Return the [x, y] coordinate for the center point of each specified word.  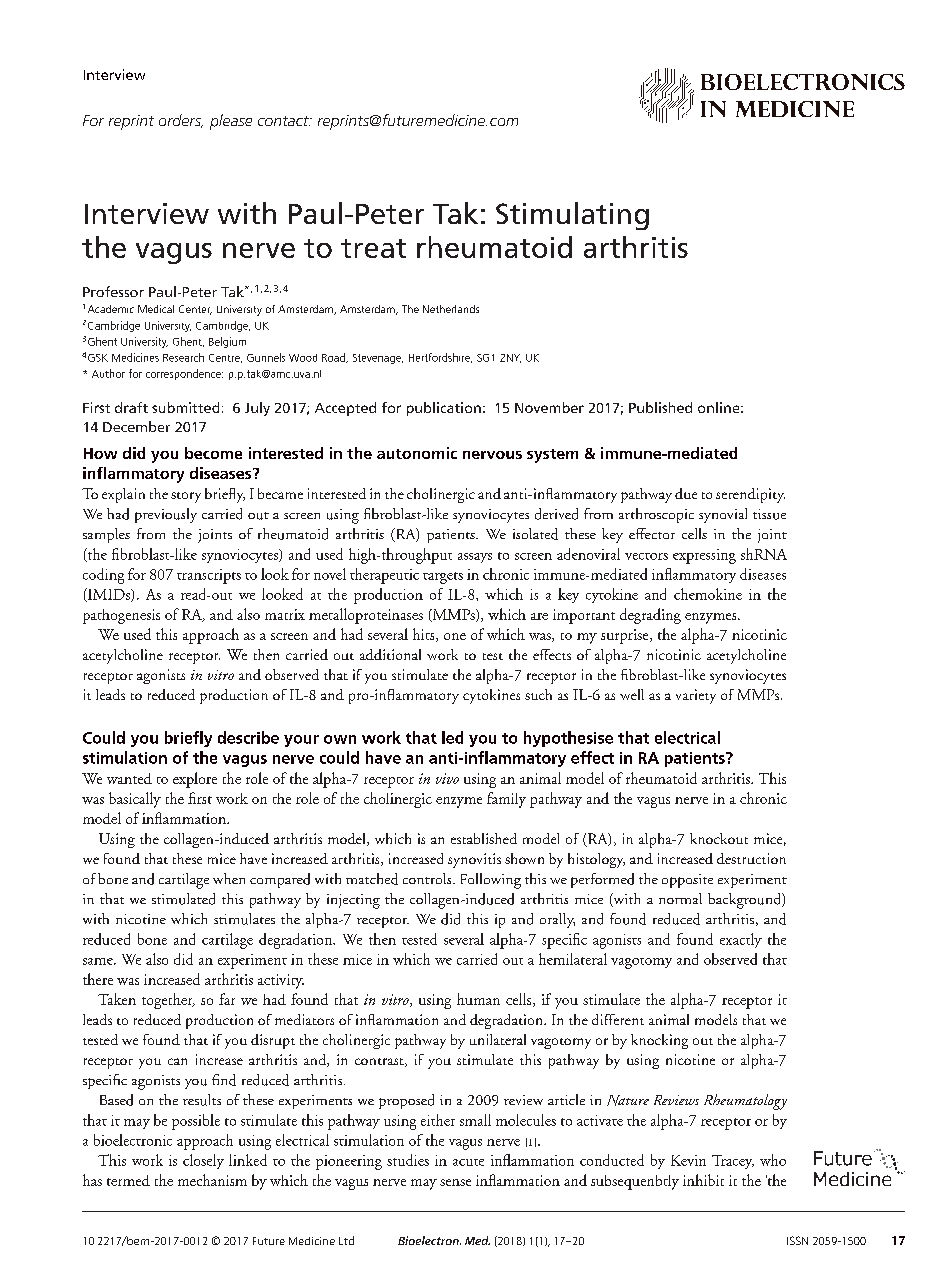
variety [696, 696]
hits [425, 635]
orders [181, 121]
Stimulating [572, 216]
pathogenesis [121, 616]
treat [373, 248]
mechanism [212, 1180]
